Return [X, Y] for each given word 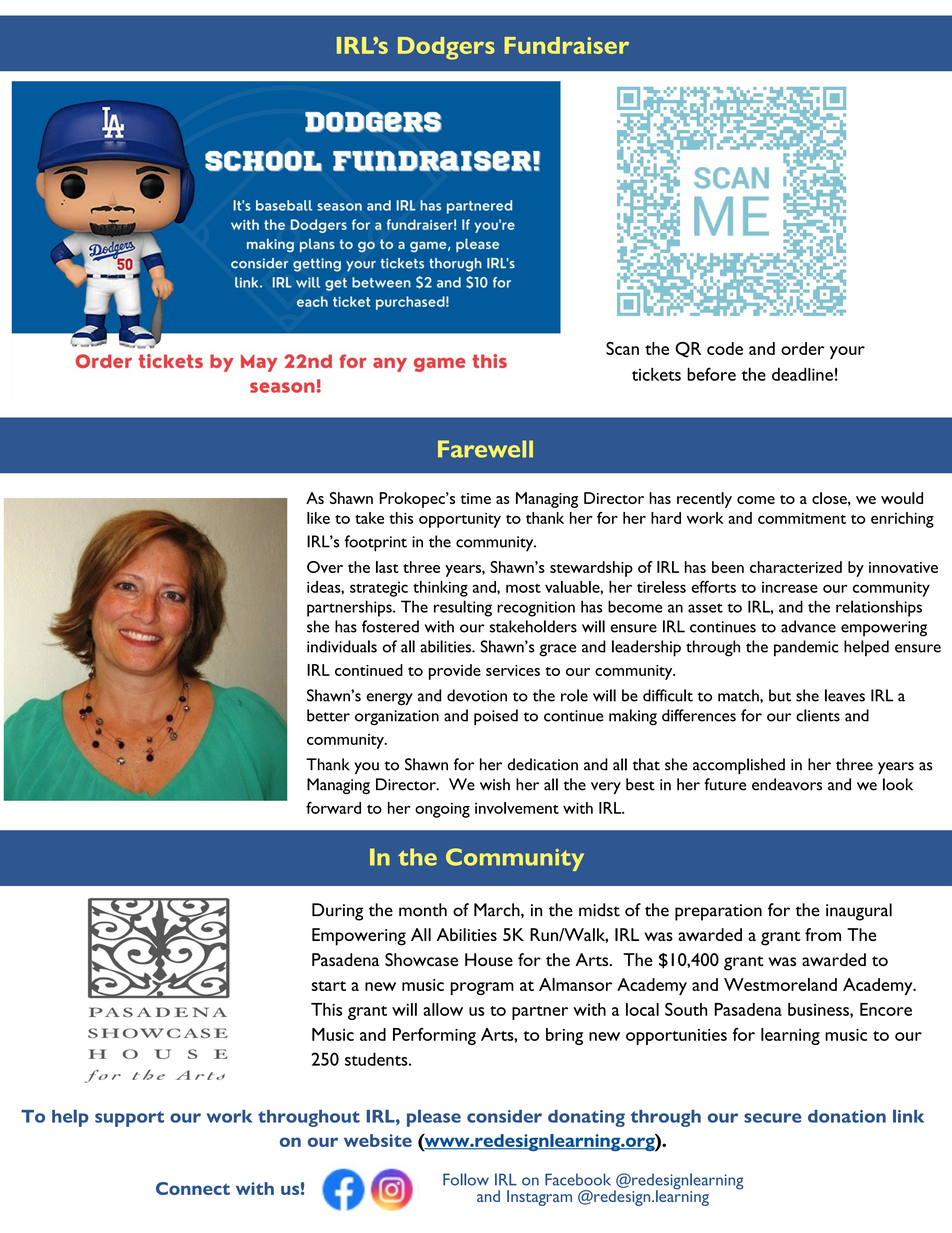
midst [599, 910]
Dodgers [446, 48]
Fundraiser [567, 45]
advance [808, 626]
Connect [193, 1188]
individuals [342, 646]
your [847, 352]
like [318, 518]
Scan [622, 348]
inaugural [859, 912]
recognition [536, 609]
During [337, 912]
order [802, 348]
